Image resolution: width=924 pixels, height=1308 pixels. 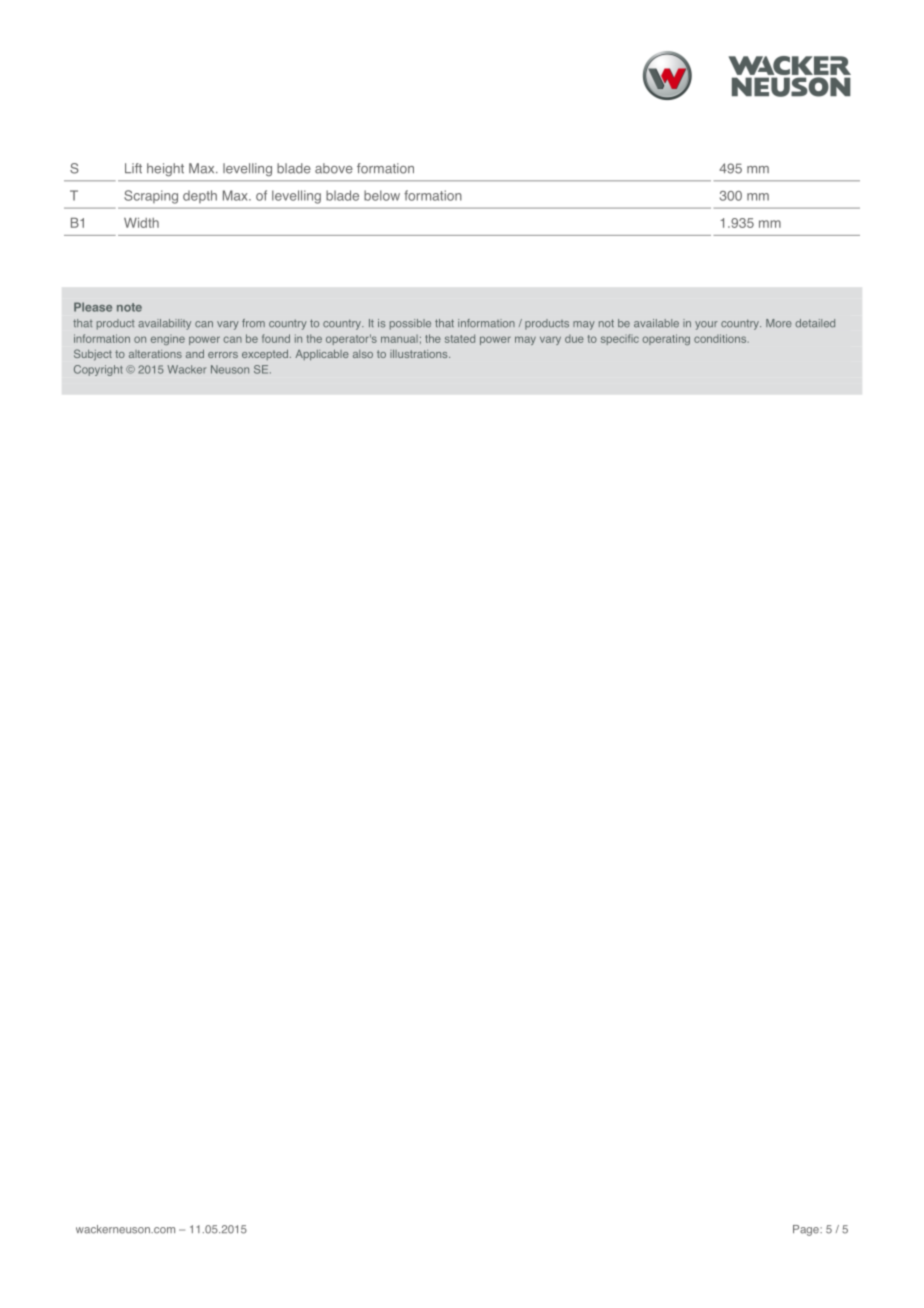 What do you see at coordinates (807, 1230) in the image?
I see `Page` at bounding box center [807, 1230].
